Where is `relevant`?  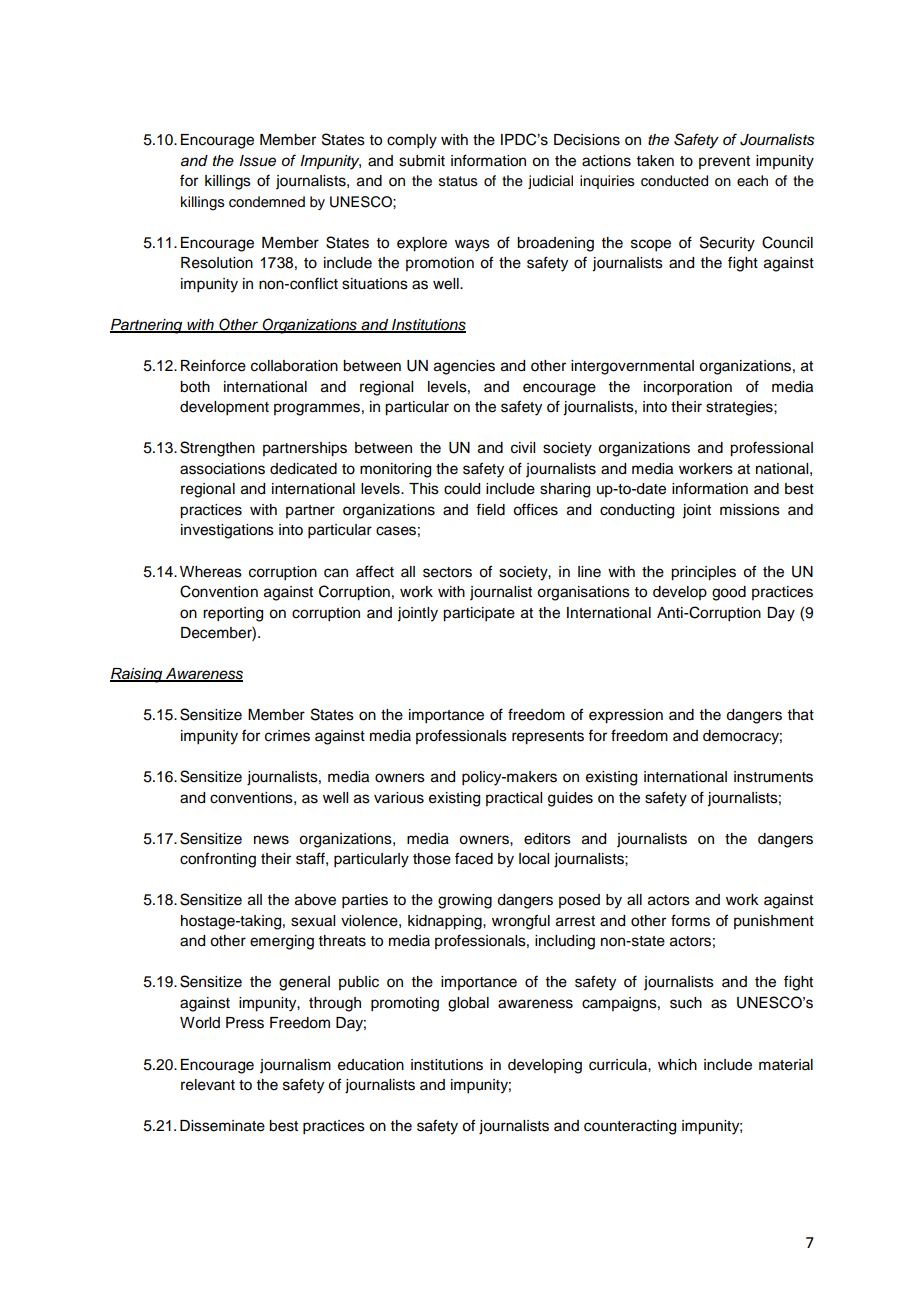
relevant is located at coordinates (208, 1085).
